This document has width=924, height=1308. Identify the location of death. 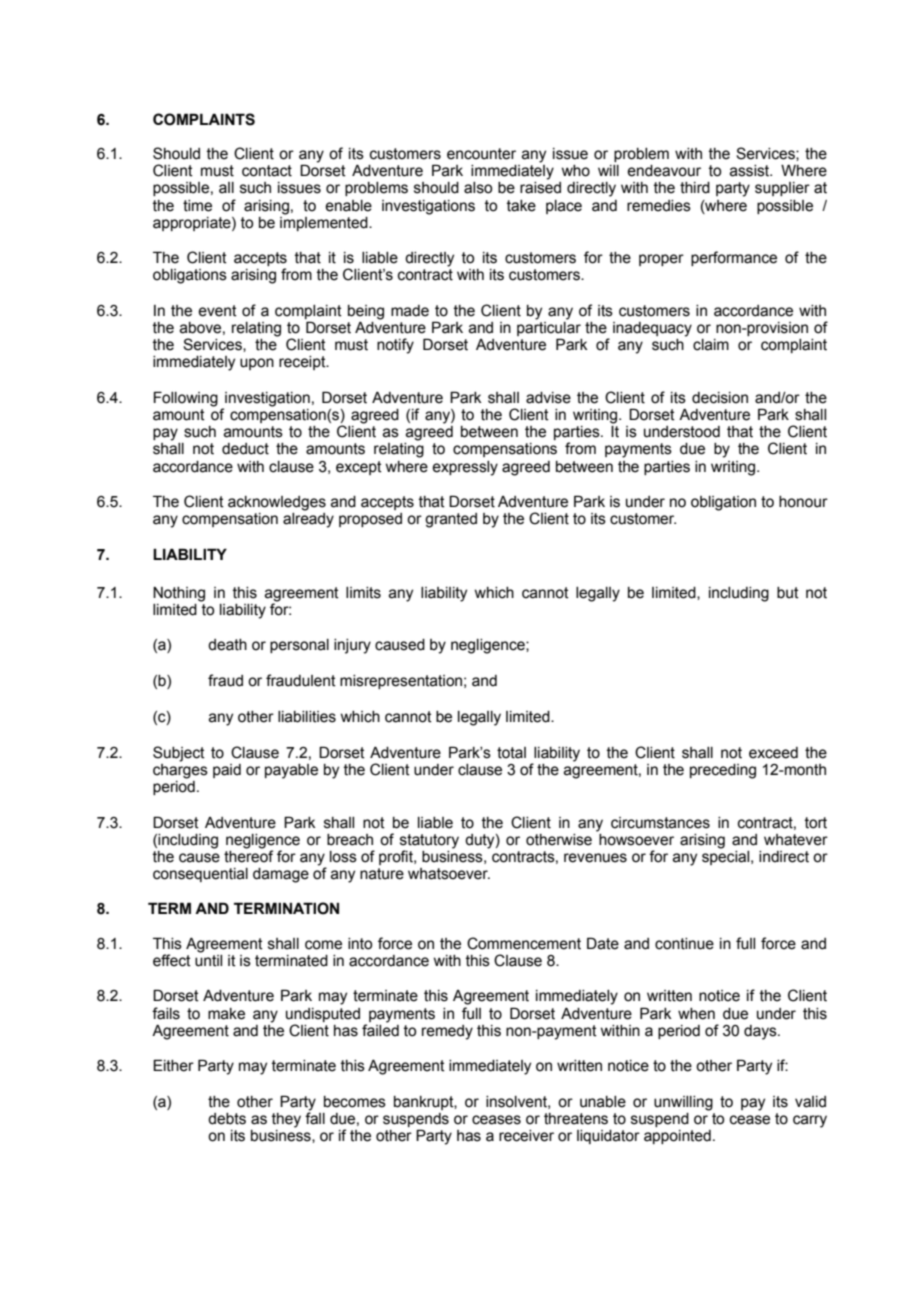
(227, 645).
